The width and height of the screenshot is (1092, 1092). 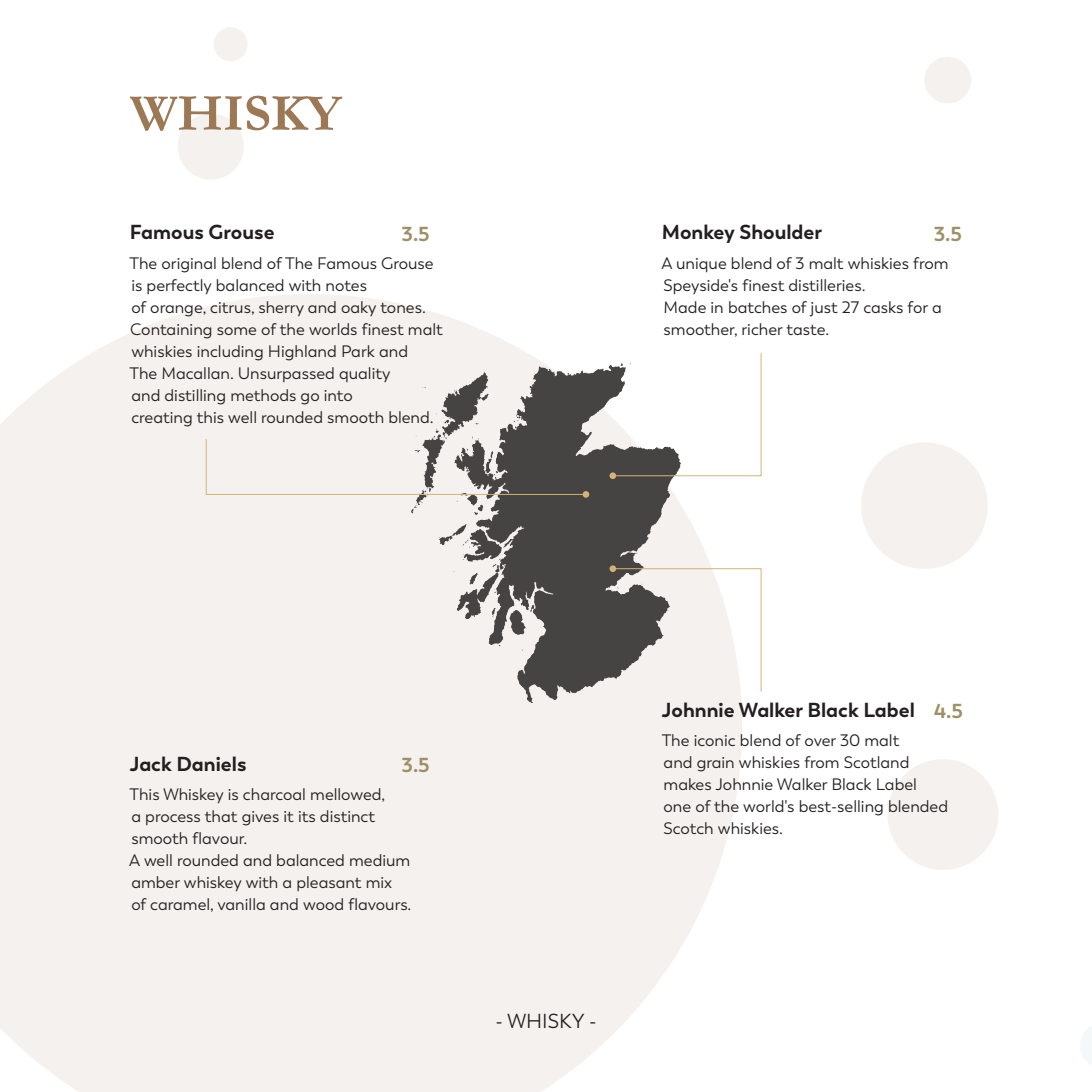 I want to click on original, so click(x=189, y=265).
